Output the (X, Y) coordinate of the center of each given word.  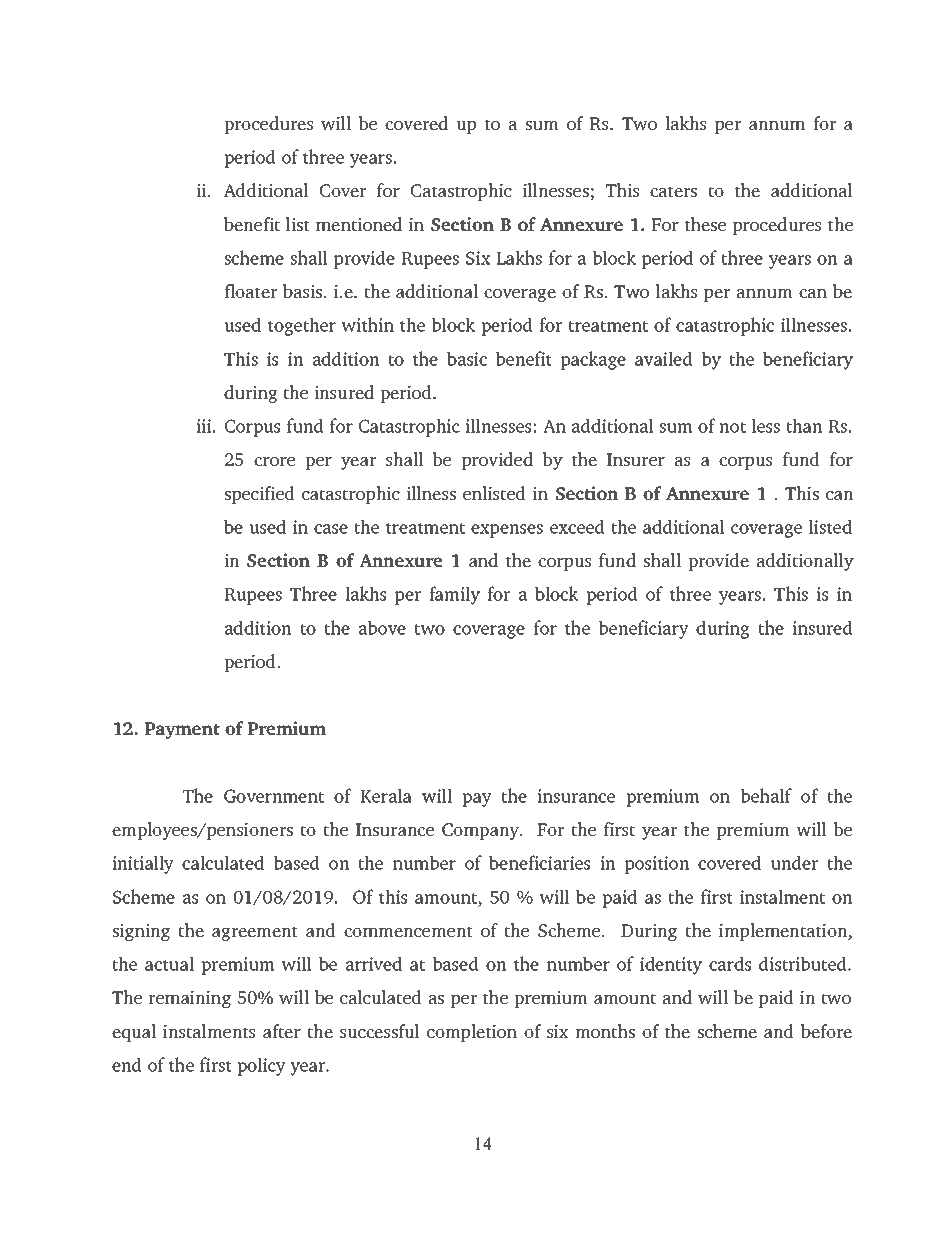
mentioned (359, 224)
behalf (766, 795)
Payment (182, 730)
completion (472, 1033)
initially (143, 864)
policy (261, 1066)
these (705, 224)
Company (482, 831)
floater (250, 291)
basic (467, 358)
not (732, 427)
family (454, 595)
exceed (577, 526)
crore (274, 461)
